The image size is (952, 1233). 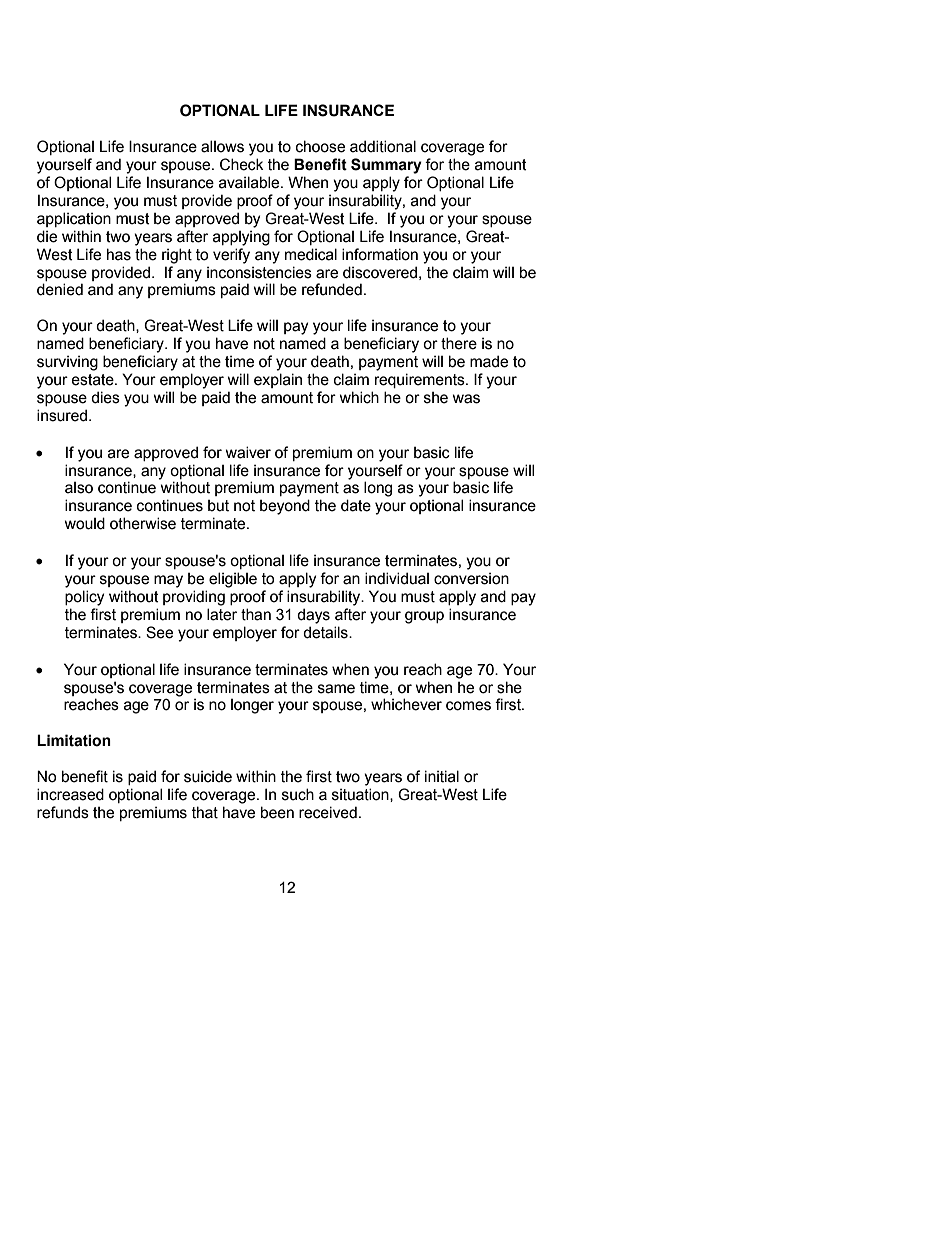 What do you see at coordinates (159, 632) in the screenshot?
I see `See` at bounding box center [159, 632].
